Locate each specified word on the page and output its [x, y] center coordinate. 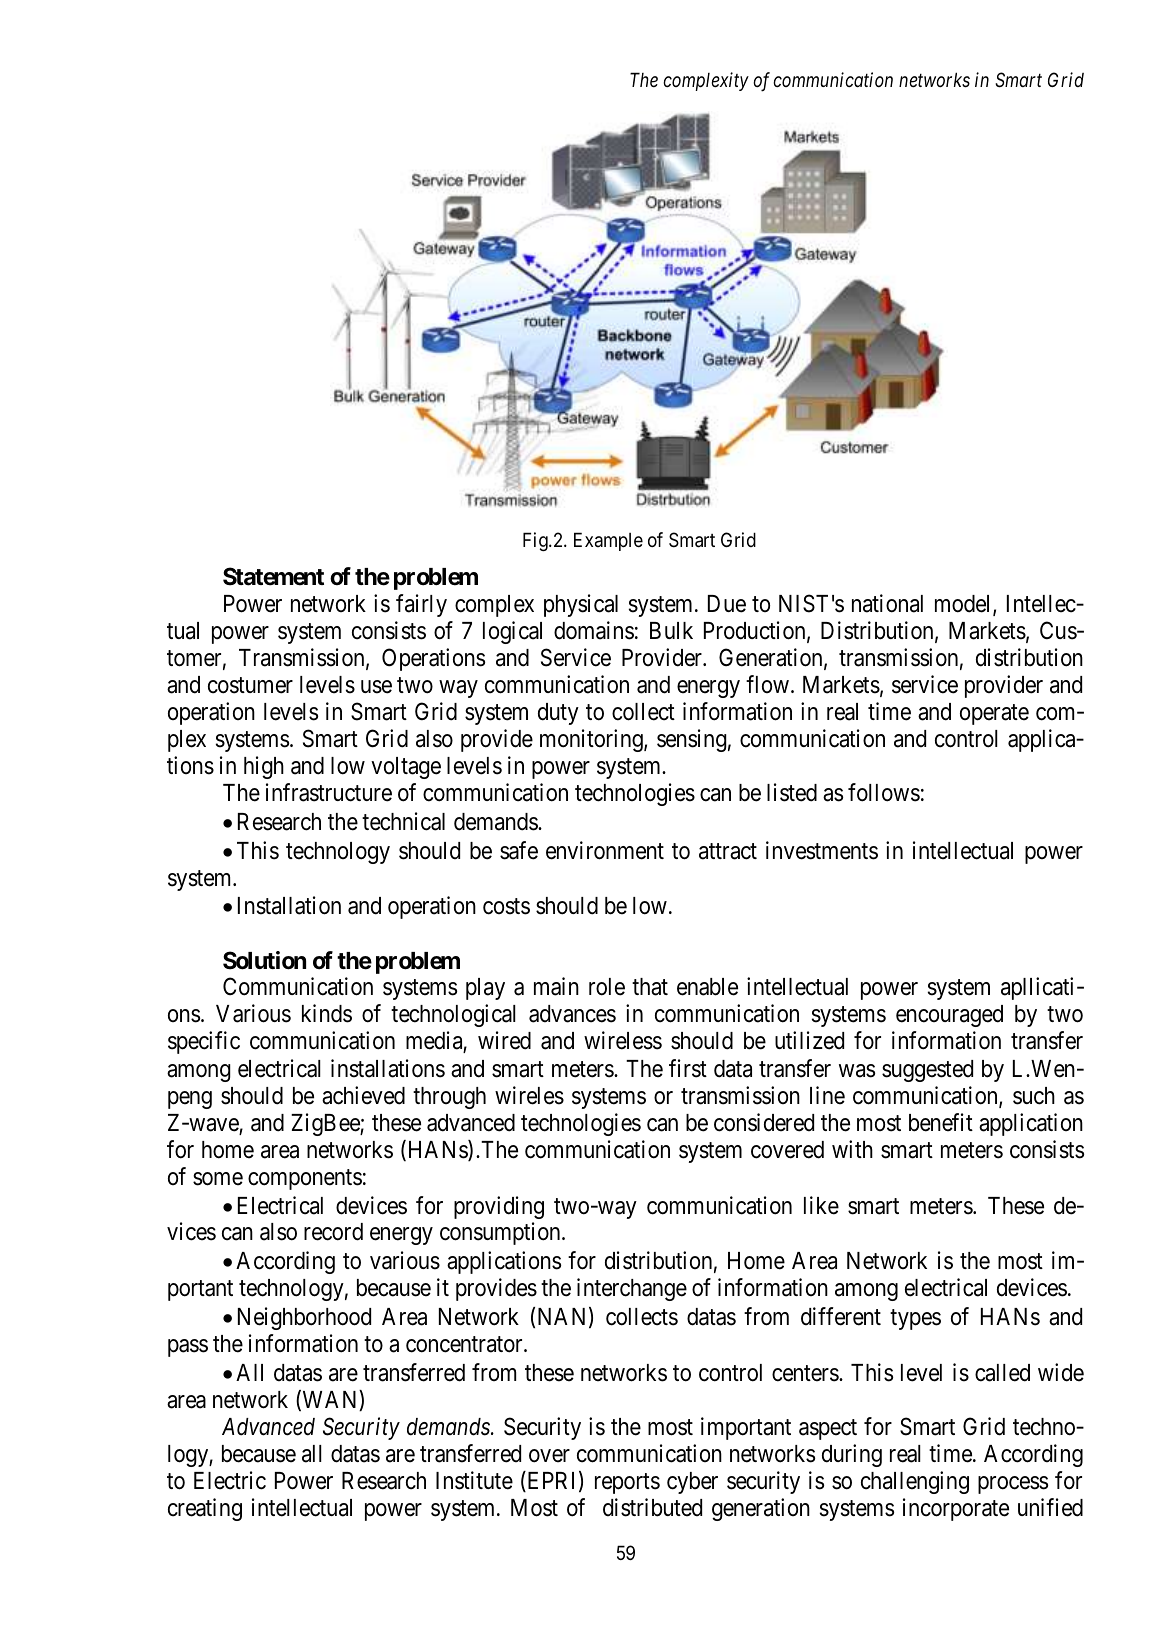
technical [403, 821]
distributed [652, 1507]
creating [205, 1509]
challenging [915, 1482]
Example [608, 541]
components [305, 1179]
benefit [941, 1122]
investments [822, 850]
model [964, 605]
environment [605, 850]
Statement [273, 576]
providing [499, 1207]
